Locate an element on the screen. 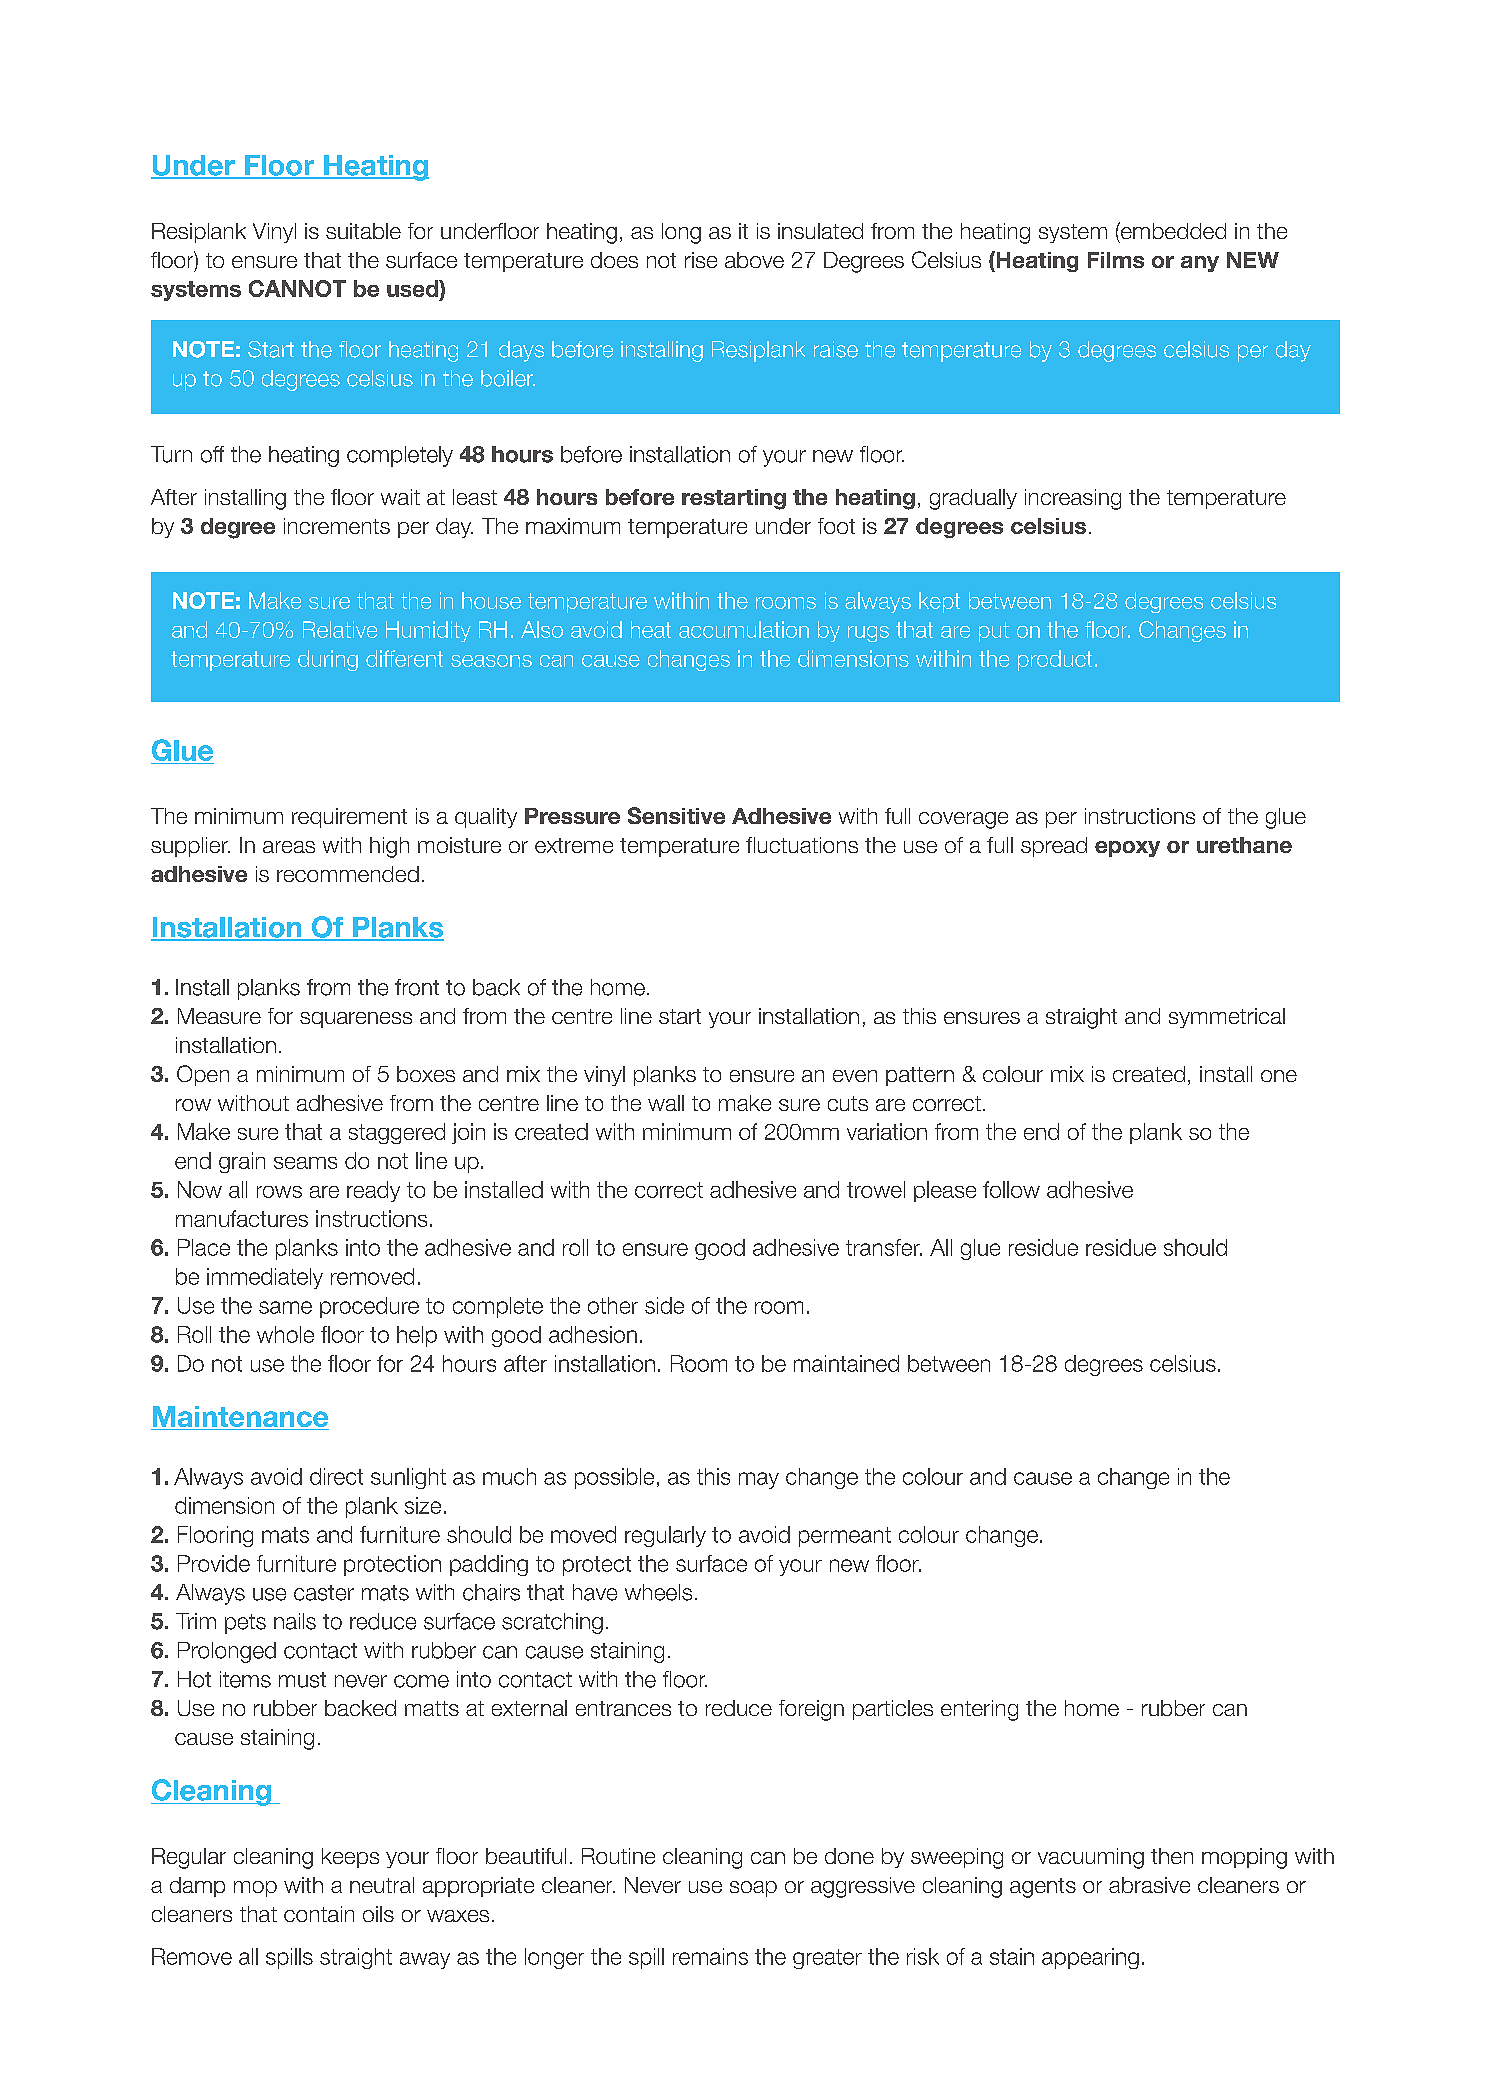 The width and height of the screenshot is (1494, 2094). wall is located at coordinates (666, 1103).
